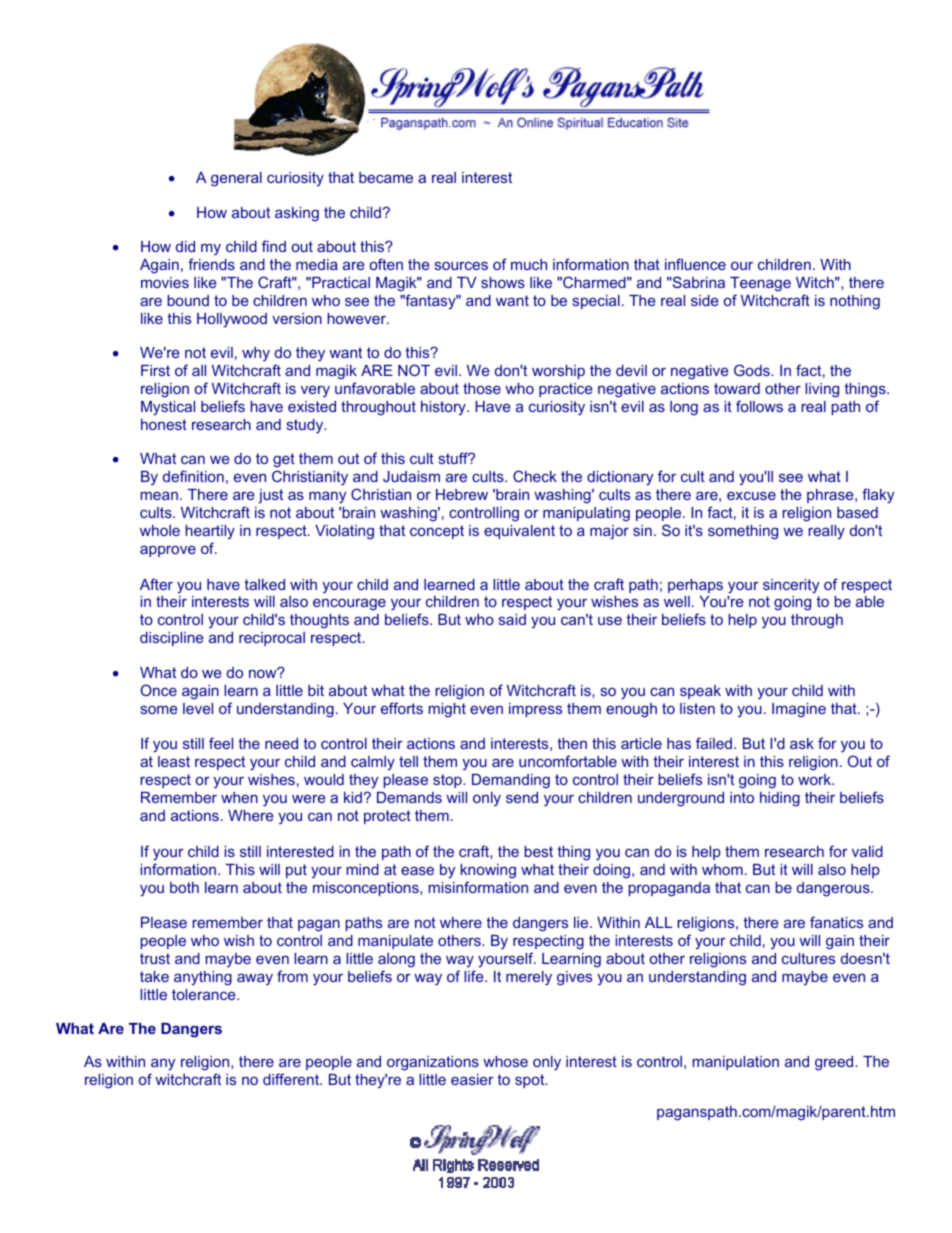 The image size is (952, 1233). What do you see at coordinates (236, 179) in the screenshot?
I see `general` at bounding box center [236, 179].
